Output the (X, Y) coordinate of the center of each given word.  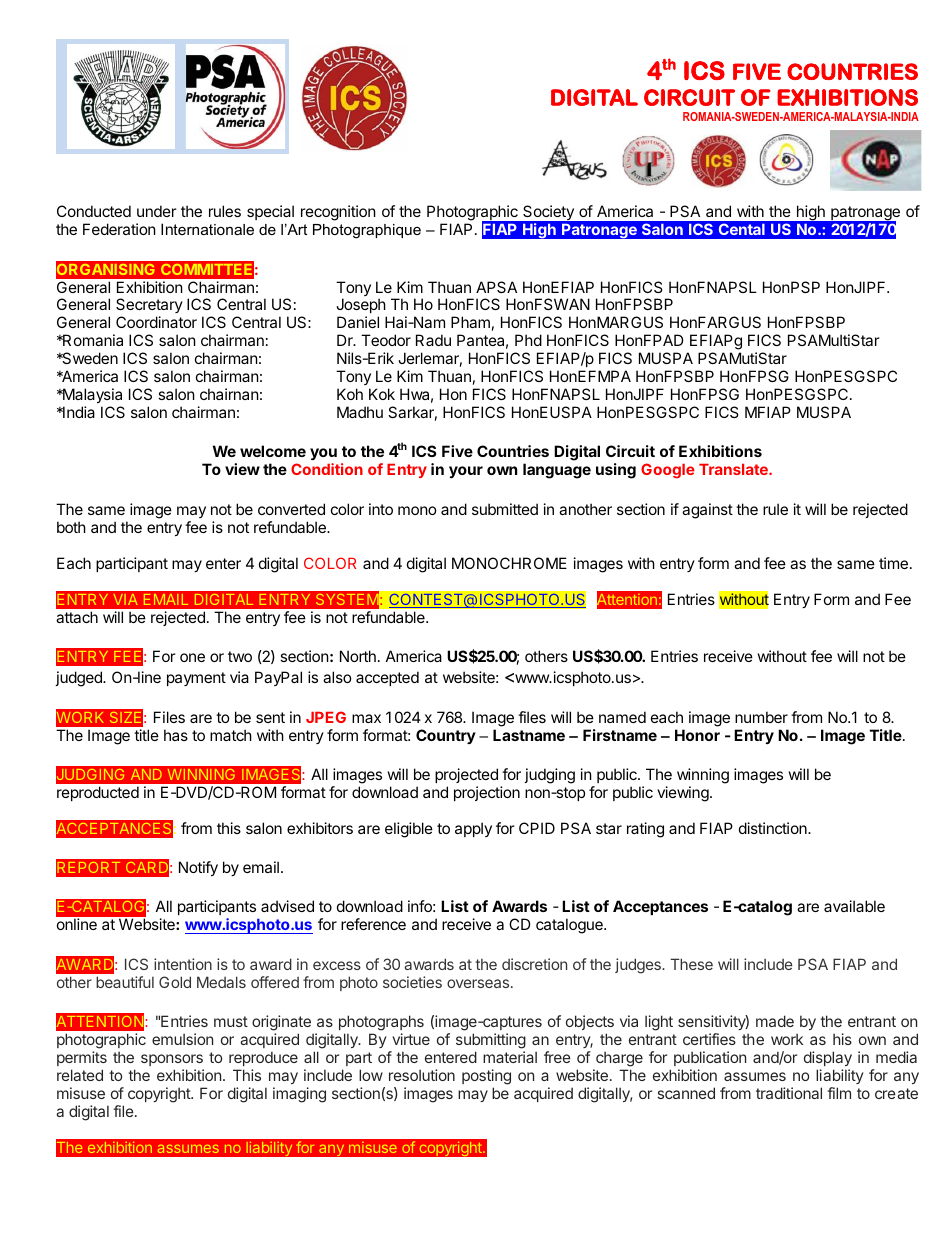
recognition (338, 213)
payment (196, 679)
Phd (528, 340)
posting (486, 1077)
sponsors (172, 1060)
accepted (387, 678)
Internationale (207, 229)
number (761, 717)
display (828, 1058)
